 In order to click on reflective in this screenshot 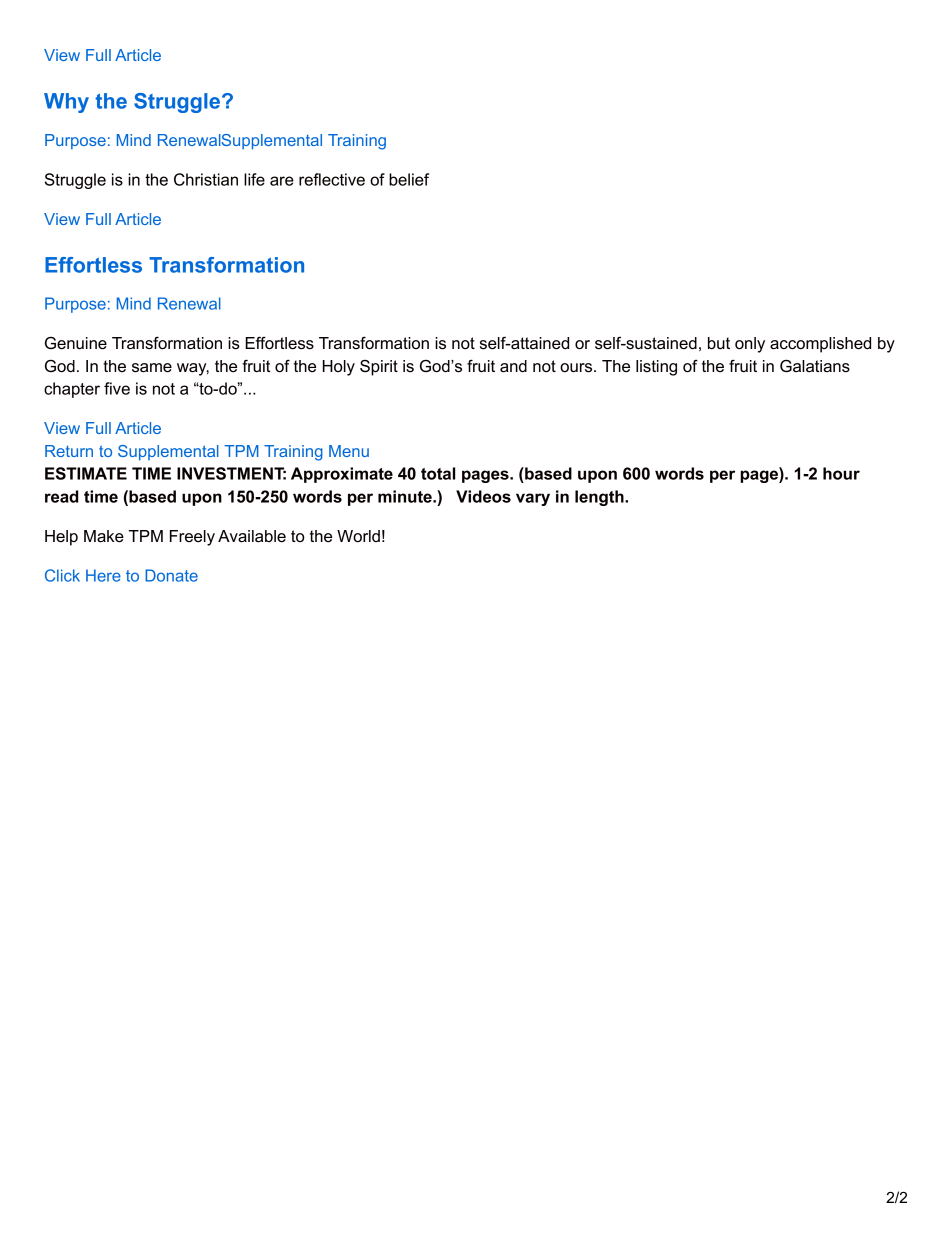, I will do `click(332, 179)`.
